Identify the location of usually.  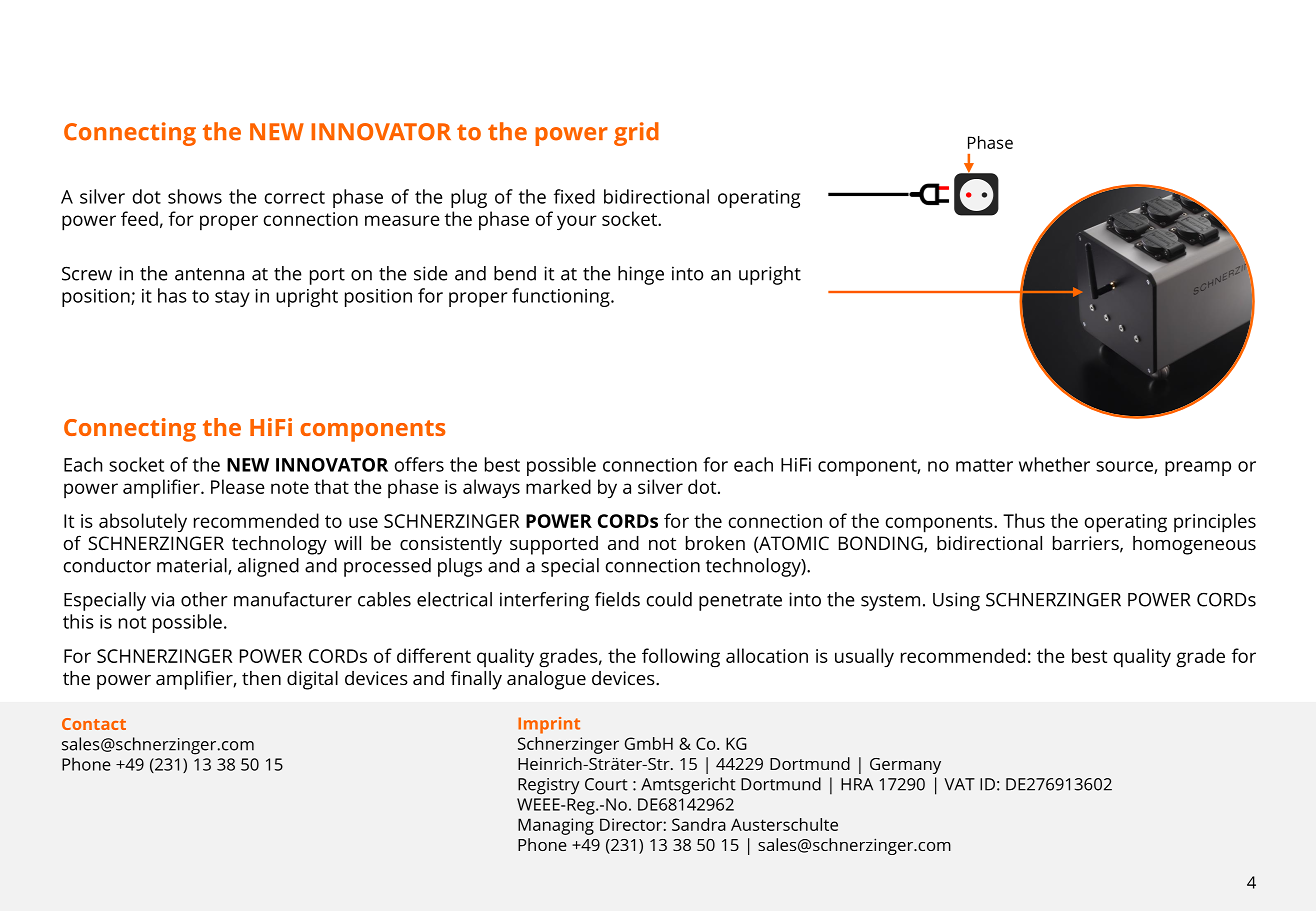
(864, 657).
